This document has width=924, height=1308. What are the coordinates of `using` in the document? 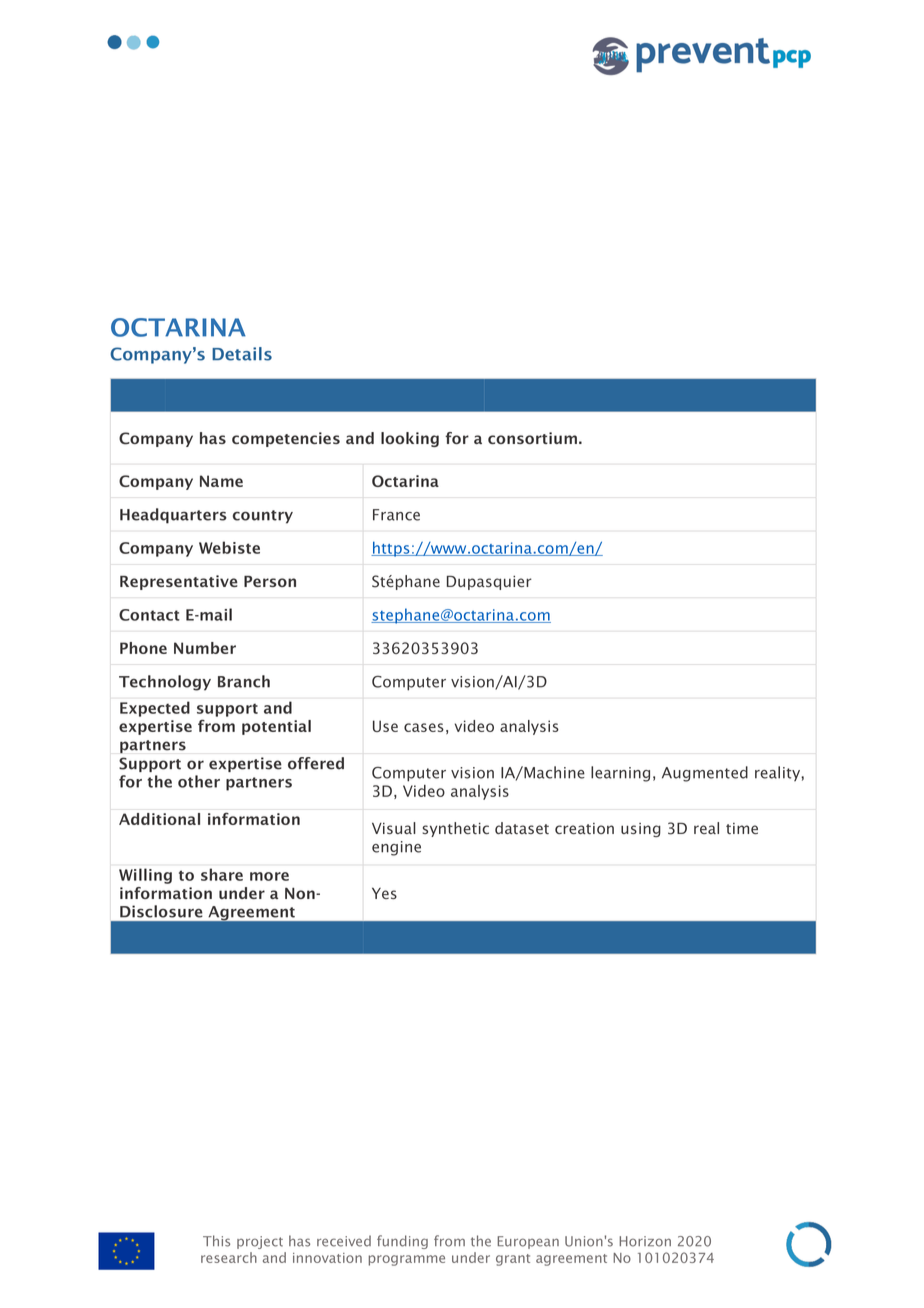 It's located at (641, 830).
